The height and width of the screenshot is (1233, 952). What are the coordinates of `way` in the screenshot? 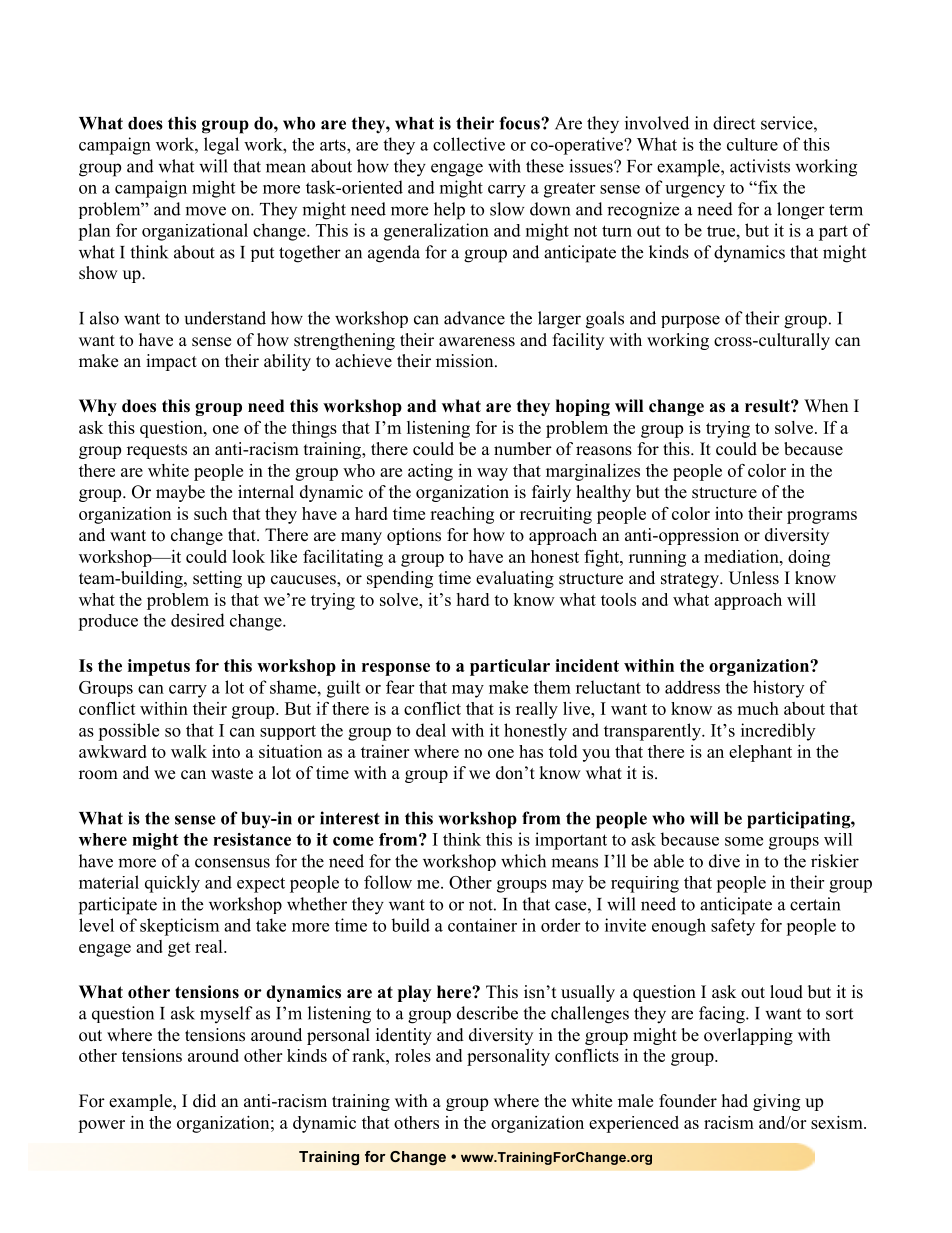 It's located at (492, 474).
